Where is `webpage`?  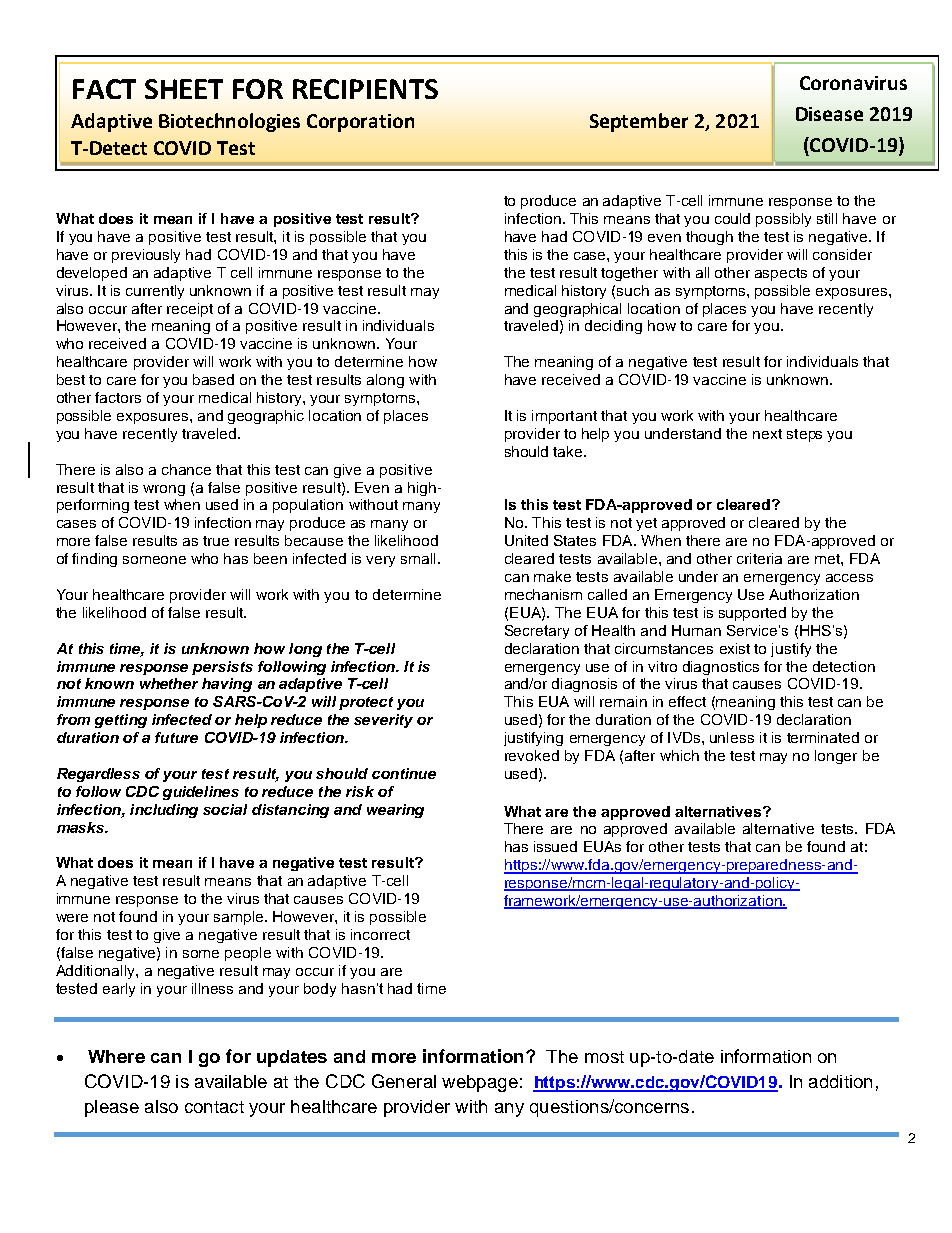 webpage is located at coordinates (480, 1083).
